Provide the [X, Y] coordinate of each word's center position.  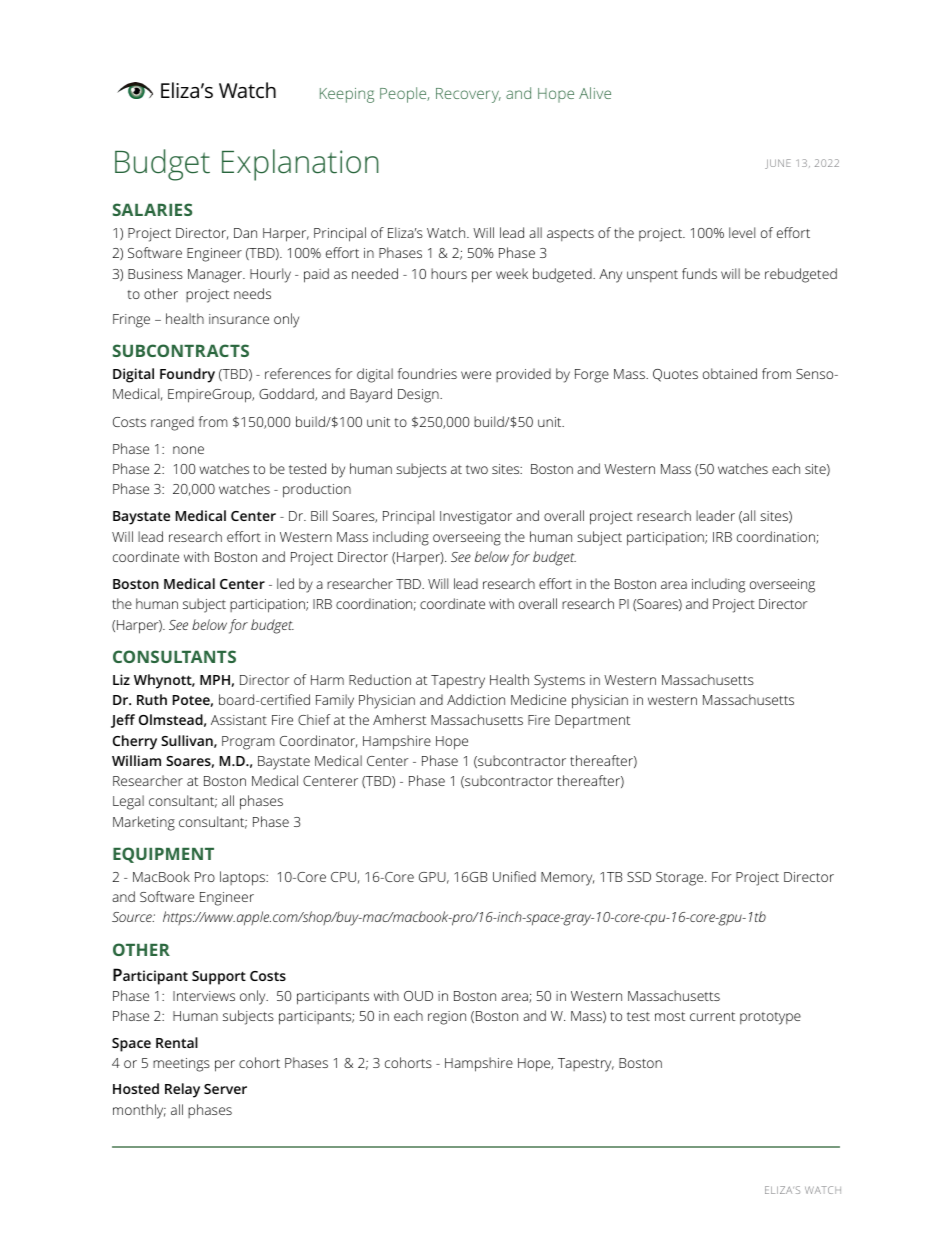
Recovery [468, 95]
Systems [559, 682]
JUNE [778, 164]
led [285, 583]
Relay [182, 1090]
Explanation [300, 165]
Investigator [476, 518]
